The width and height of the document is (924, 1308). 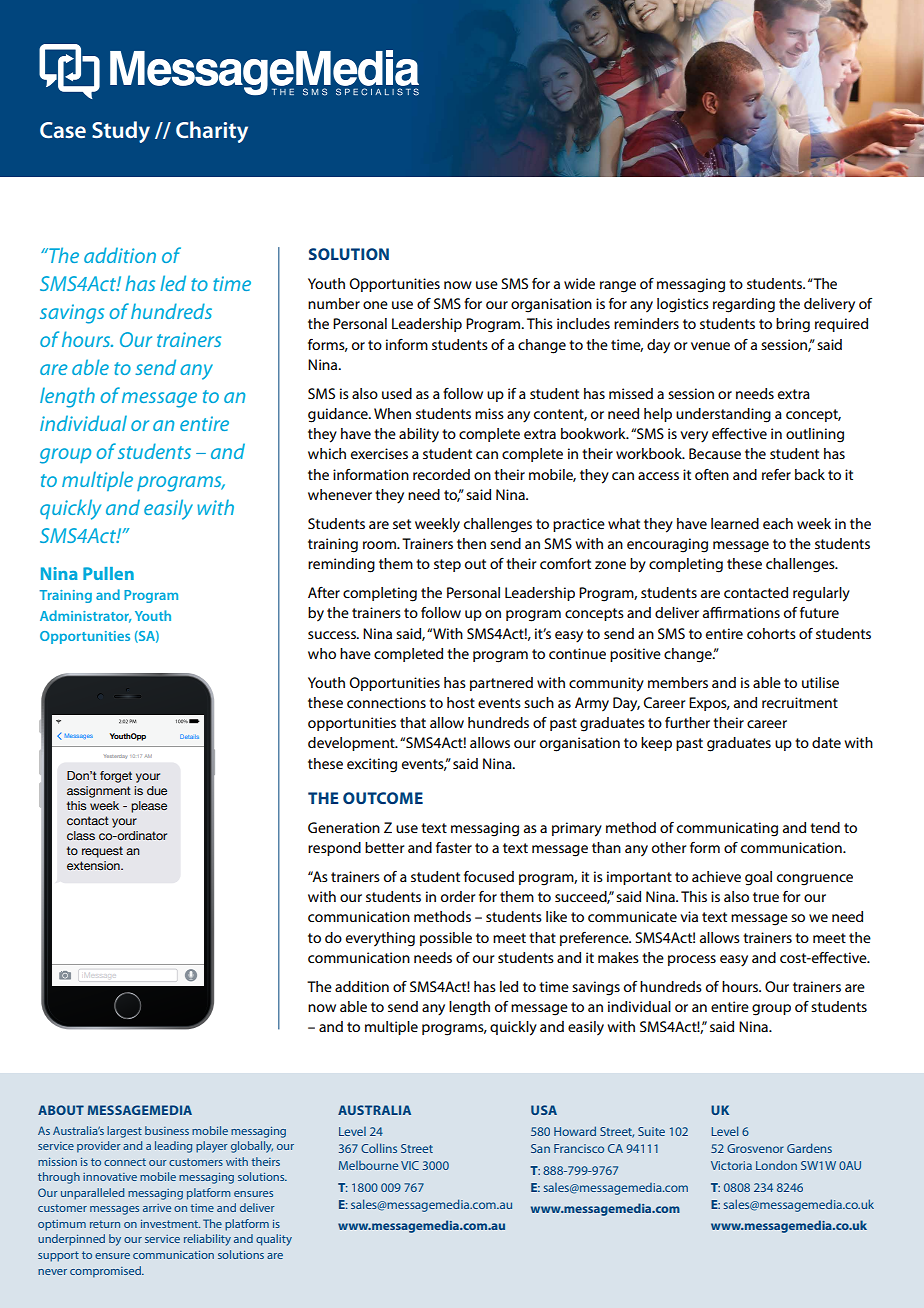 I want to click on Details, so click(x=189, y=736).
